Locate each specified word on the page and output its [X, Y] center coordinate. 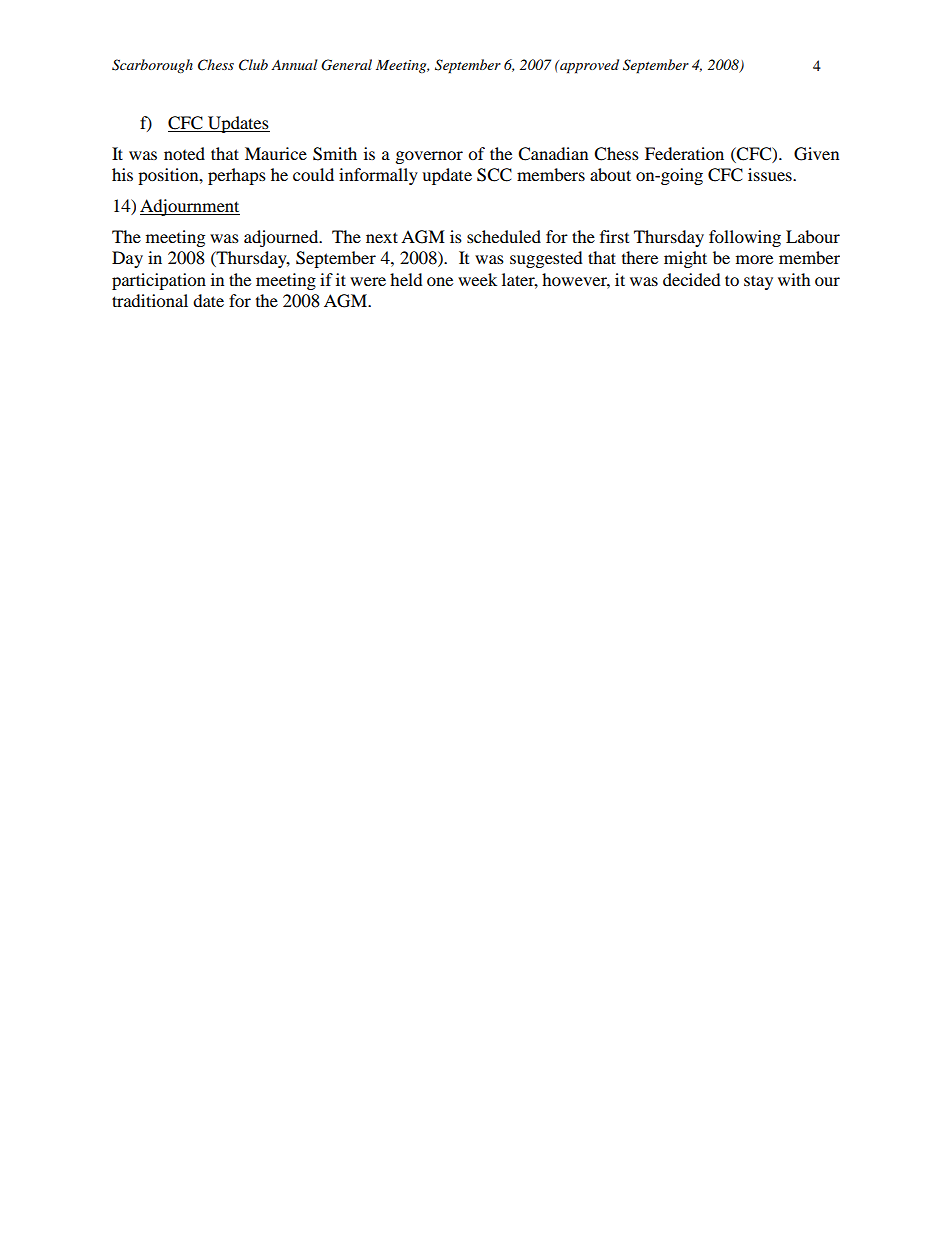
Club [253, 65]
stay [758, 282]
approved [588, 66]
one [440, 281]
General [346, 65]
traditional [150, 300]
